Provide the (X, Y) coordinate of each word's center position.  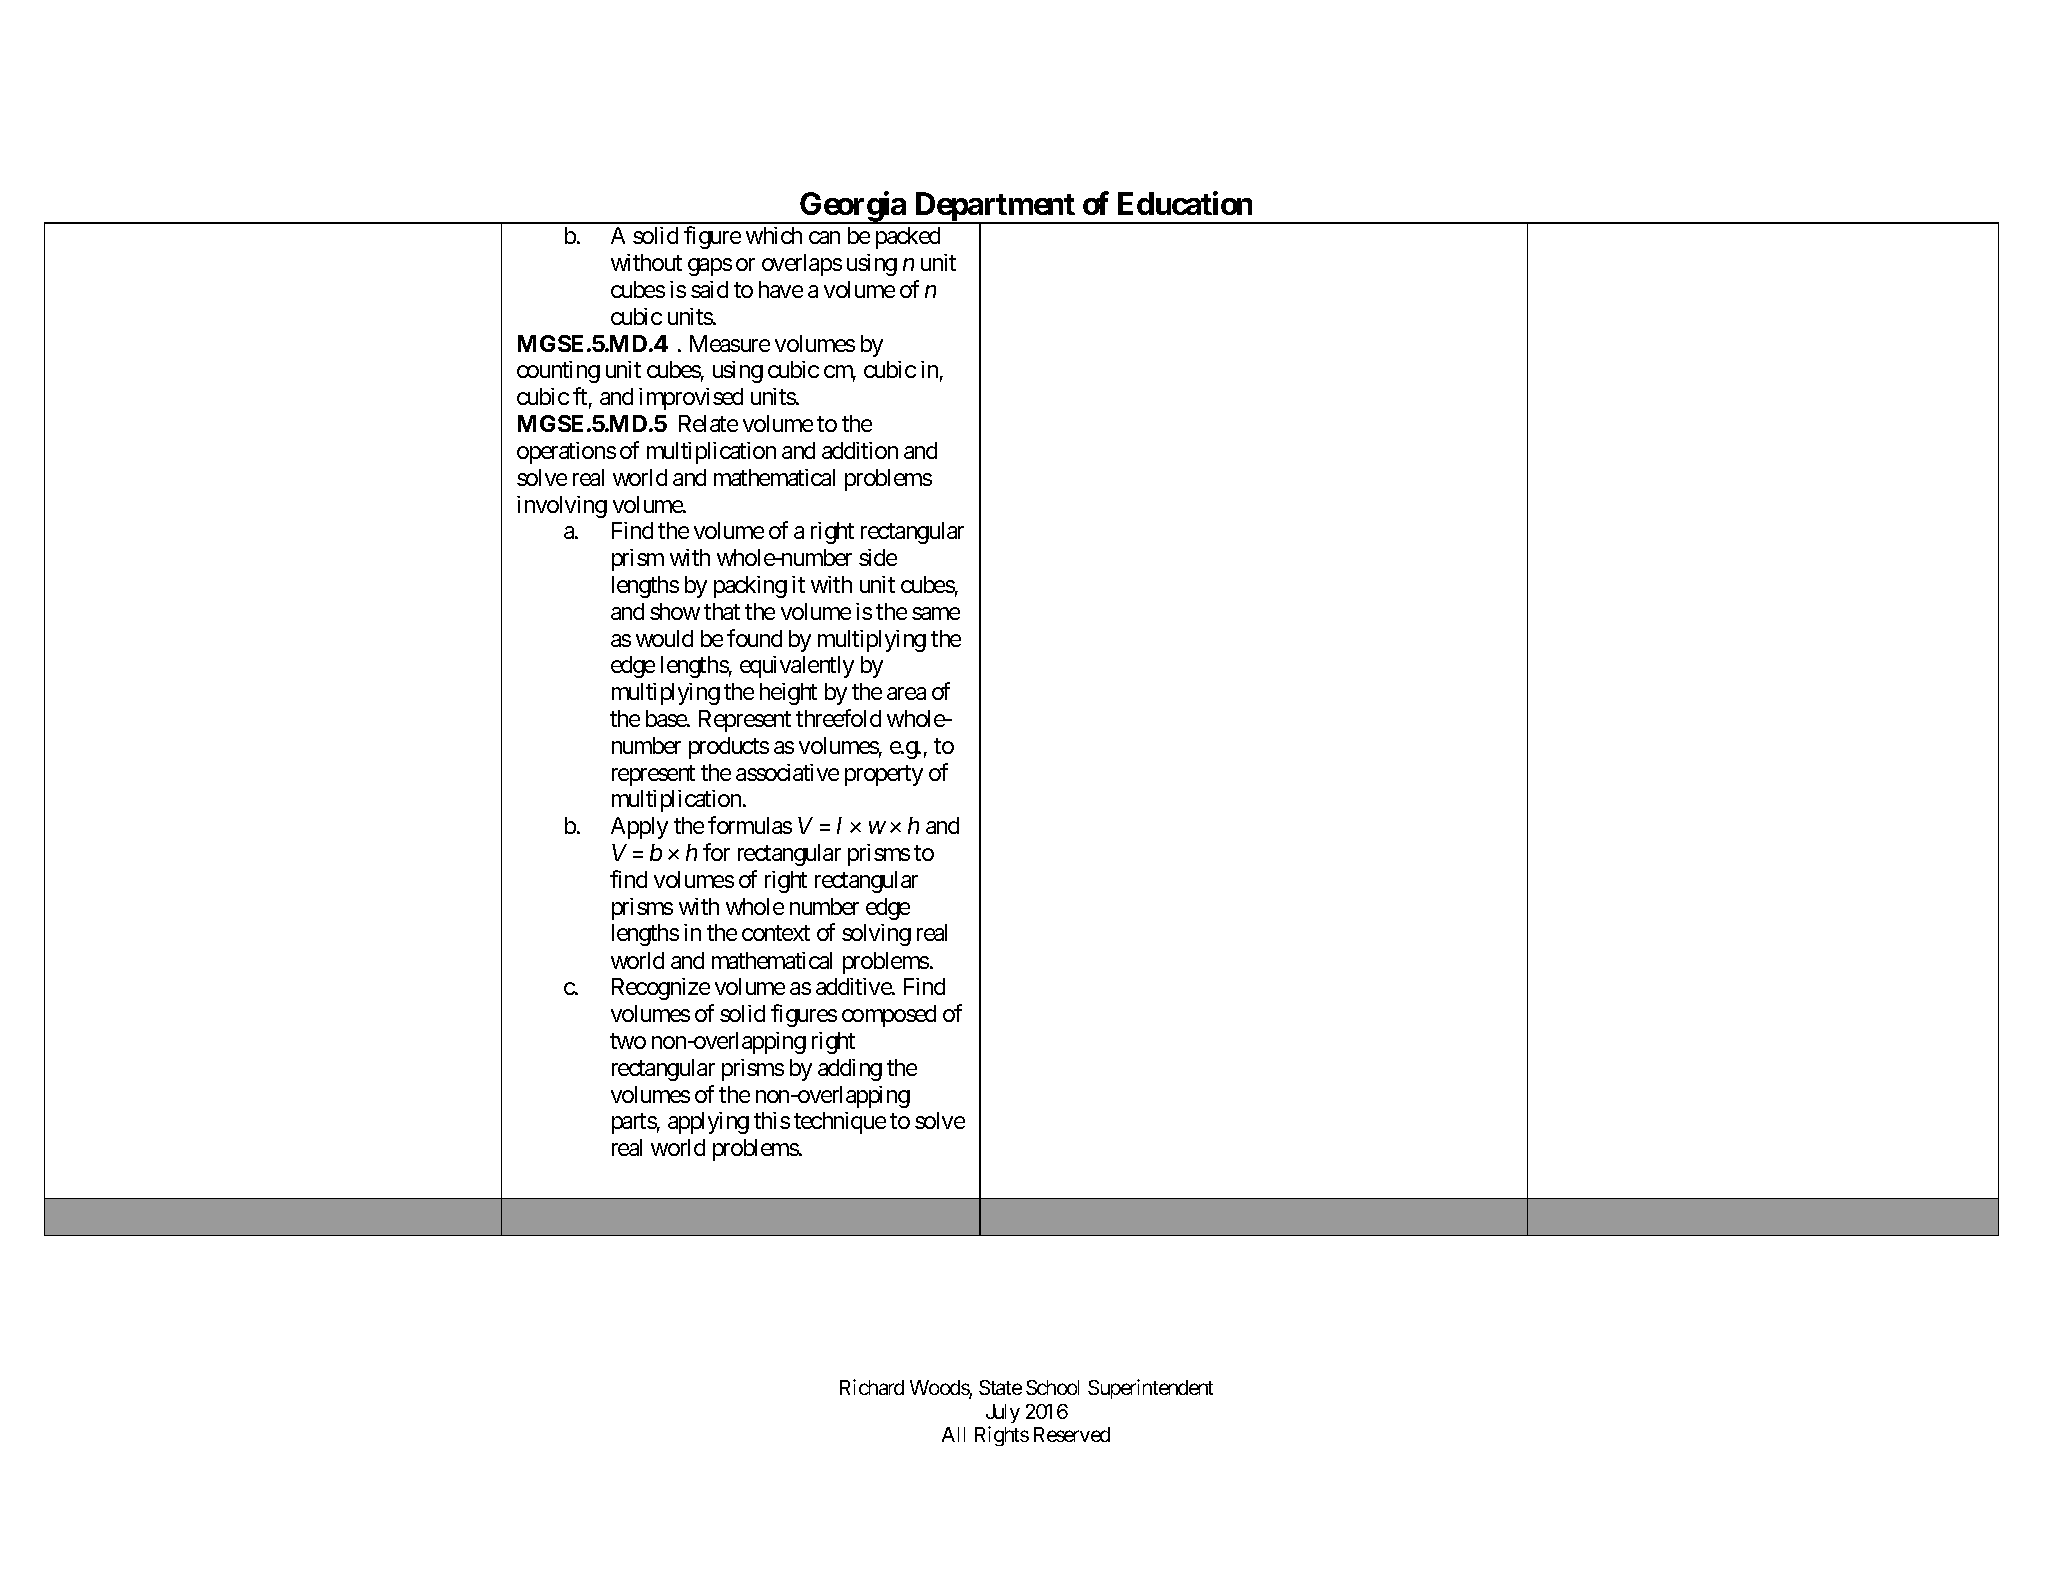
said (709, 289)
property (884, 775)
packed (908, 238)
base (667, 718)
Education (1185, 203)
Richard (872, 1387)
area (906, 693)
